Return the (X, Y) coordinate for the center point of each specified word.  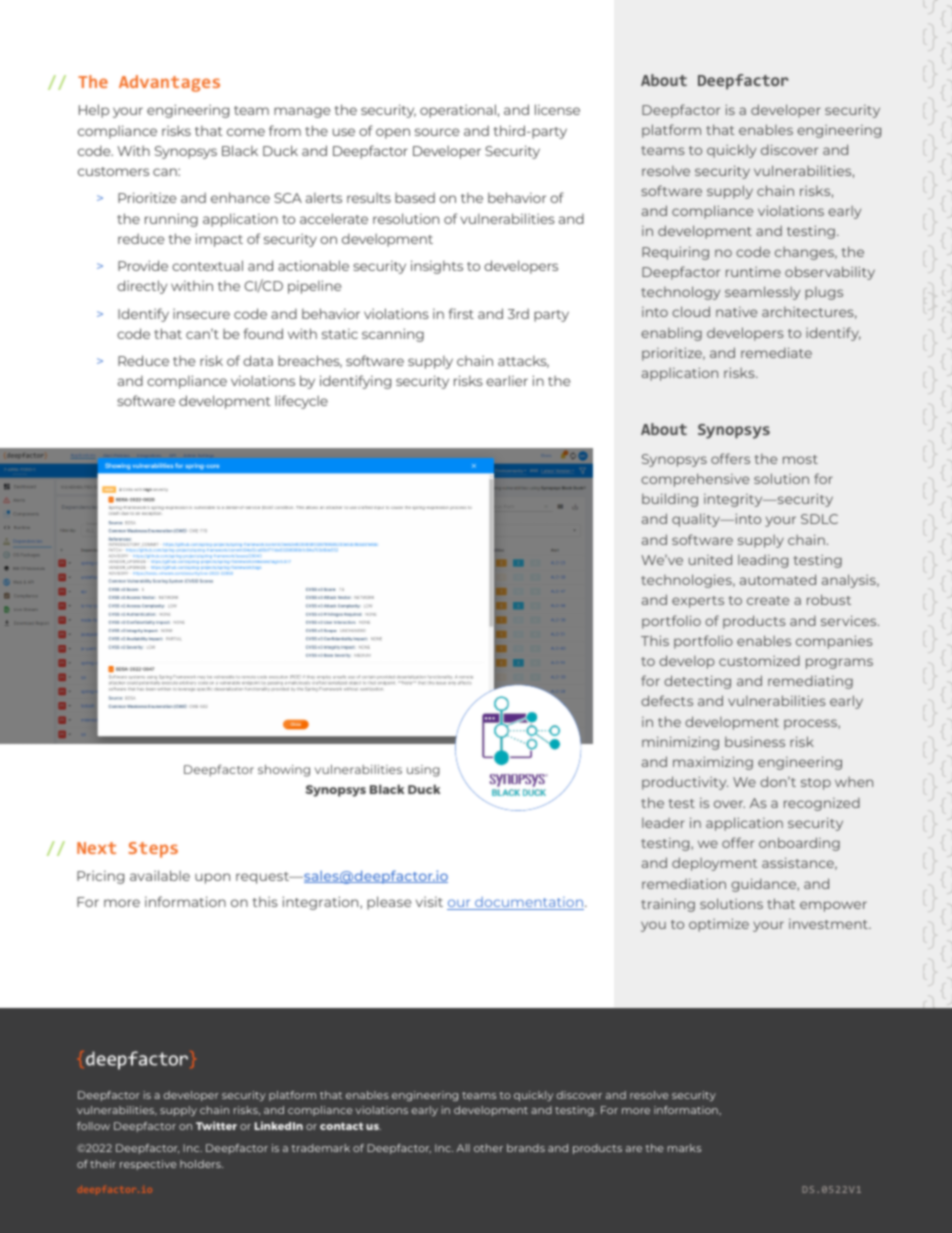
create (768, 600)
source (437, 132)
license (557, 109)
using (423, 771)
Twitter (216, 1125)
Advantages (169, 83)
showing (284, 771)
